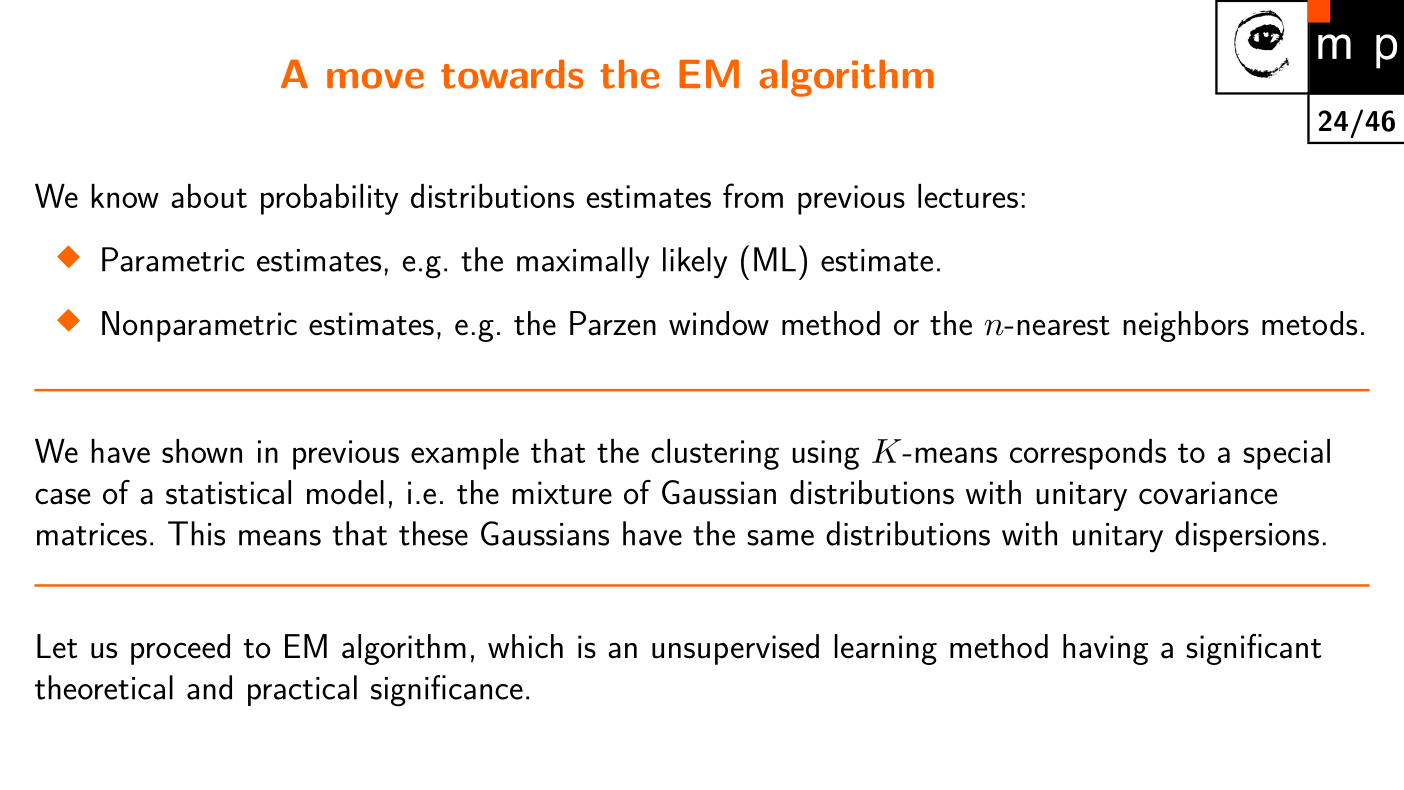 This page has height=790, width=1404. Describe the element at coordinates (719, 323) in the page. I see `window` at that location.
